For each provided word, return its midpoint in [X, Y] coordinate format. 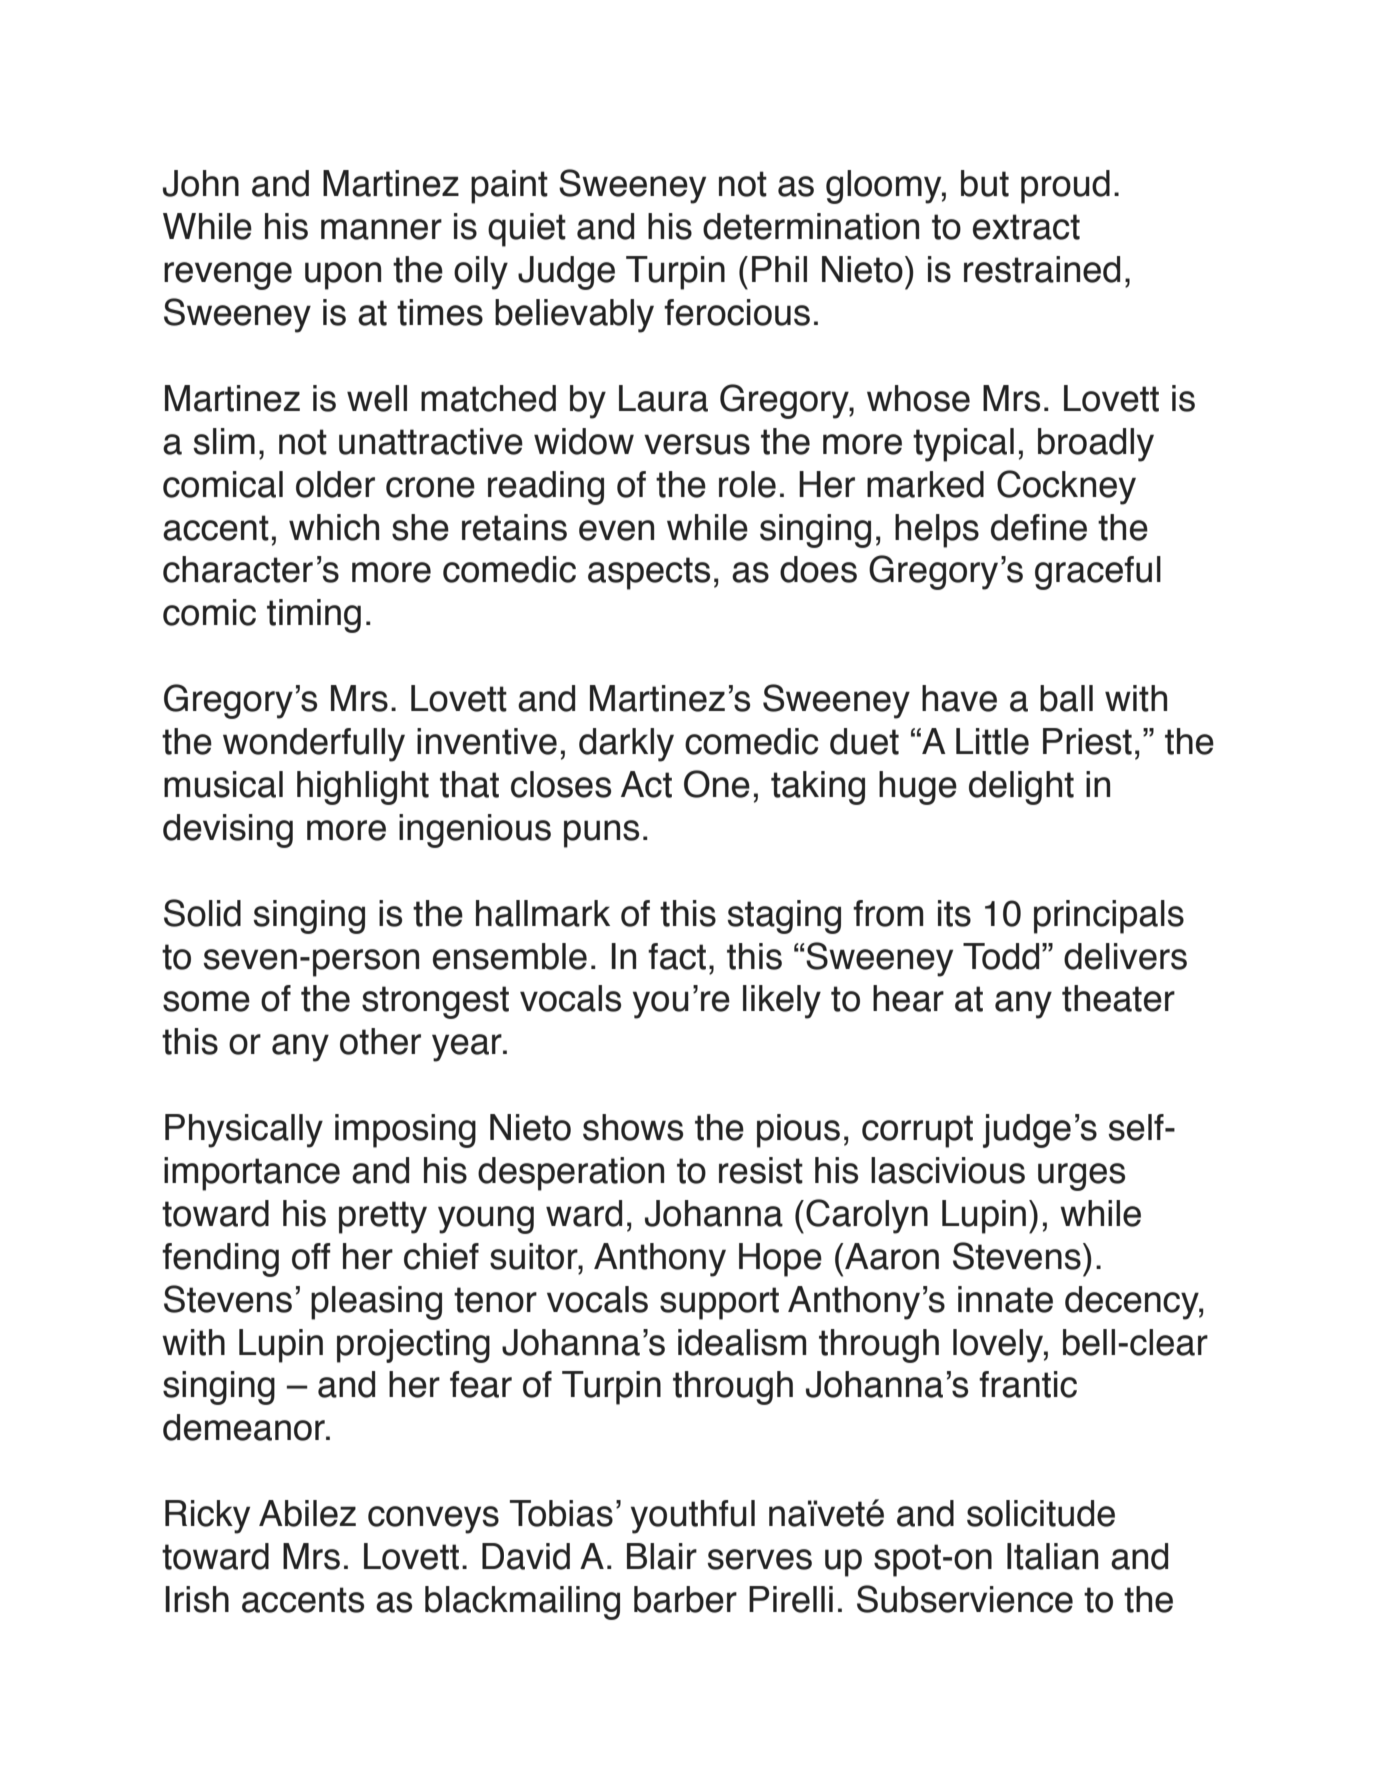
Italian [1052, 1556]
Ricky [207, 1517]
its [954, 913]
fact [677, 956]
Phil [779, 269]
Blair [662, 1556]
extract [1026, 227]
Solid [202, 913]
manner [381, 229]
